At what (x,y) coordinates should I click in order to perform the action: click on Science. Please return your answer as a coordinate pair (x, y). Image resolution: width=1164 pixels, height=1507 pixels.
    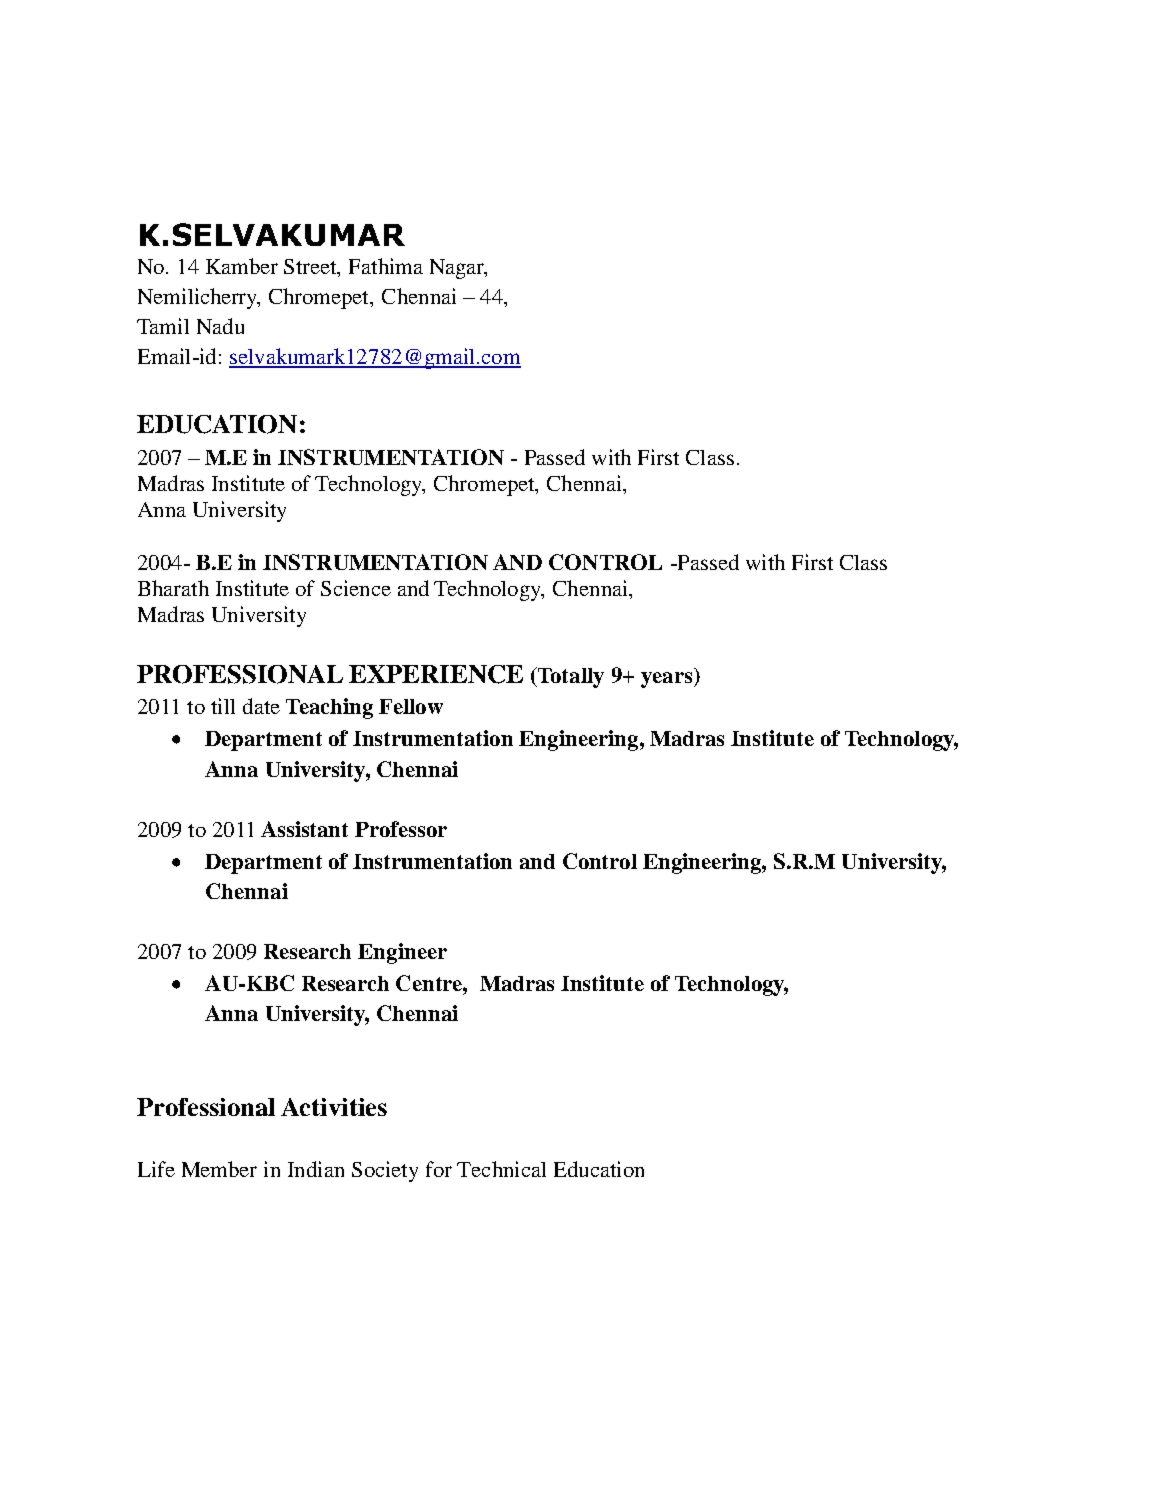
    Looking at the image, I should click on (356, 588).
